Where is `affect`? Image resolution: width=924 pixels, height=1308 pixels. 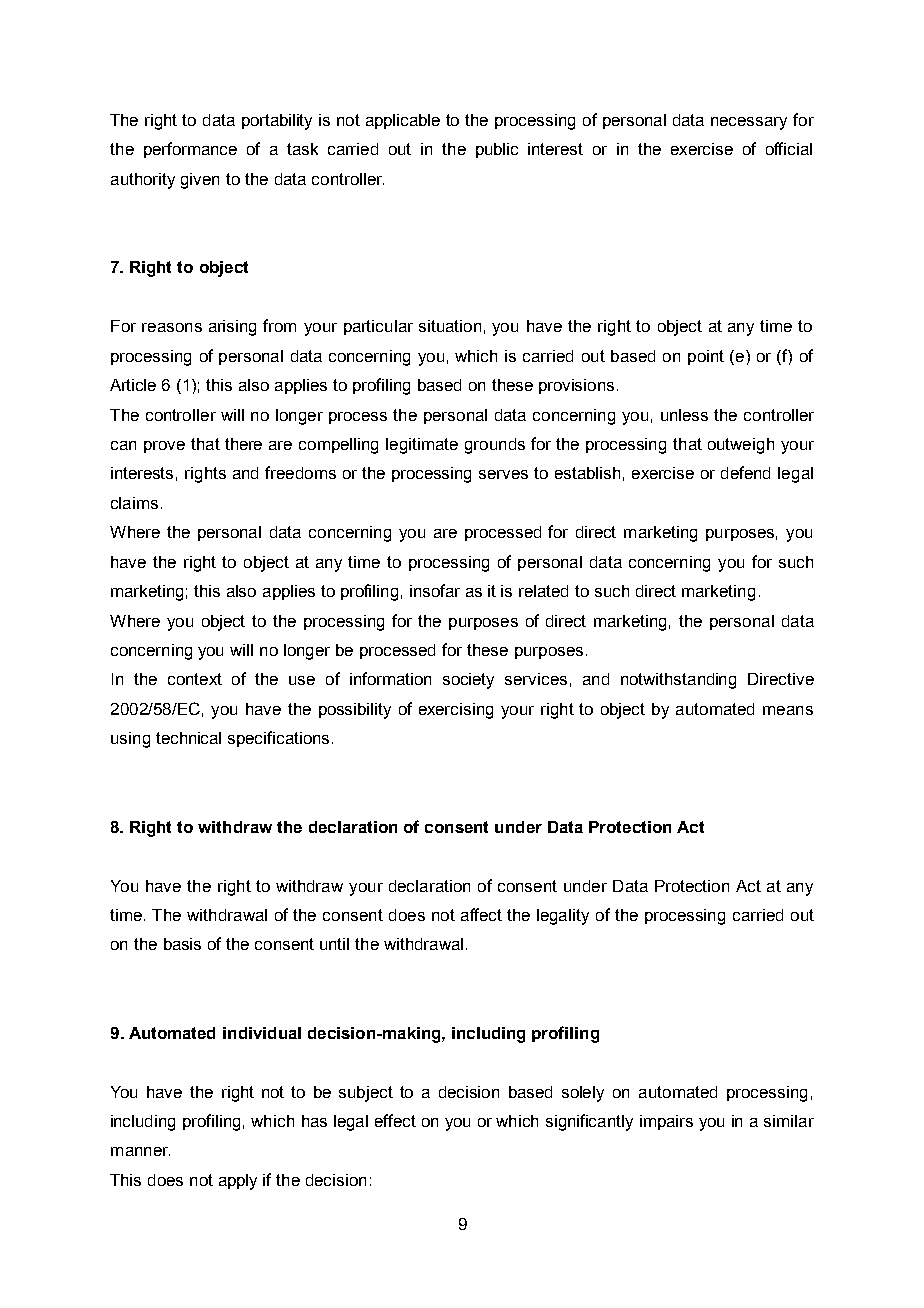
affect is located at coordinates (481, 914).
